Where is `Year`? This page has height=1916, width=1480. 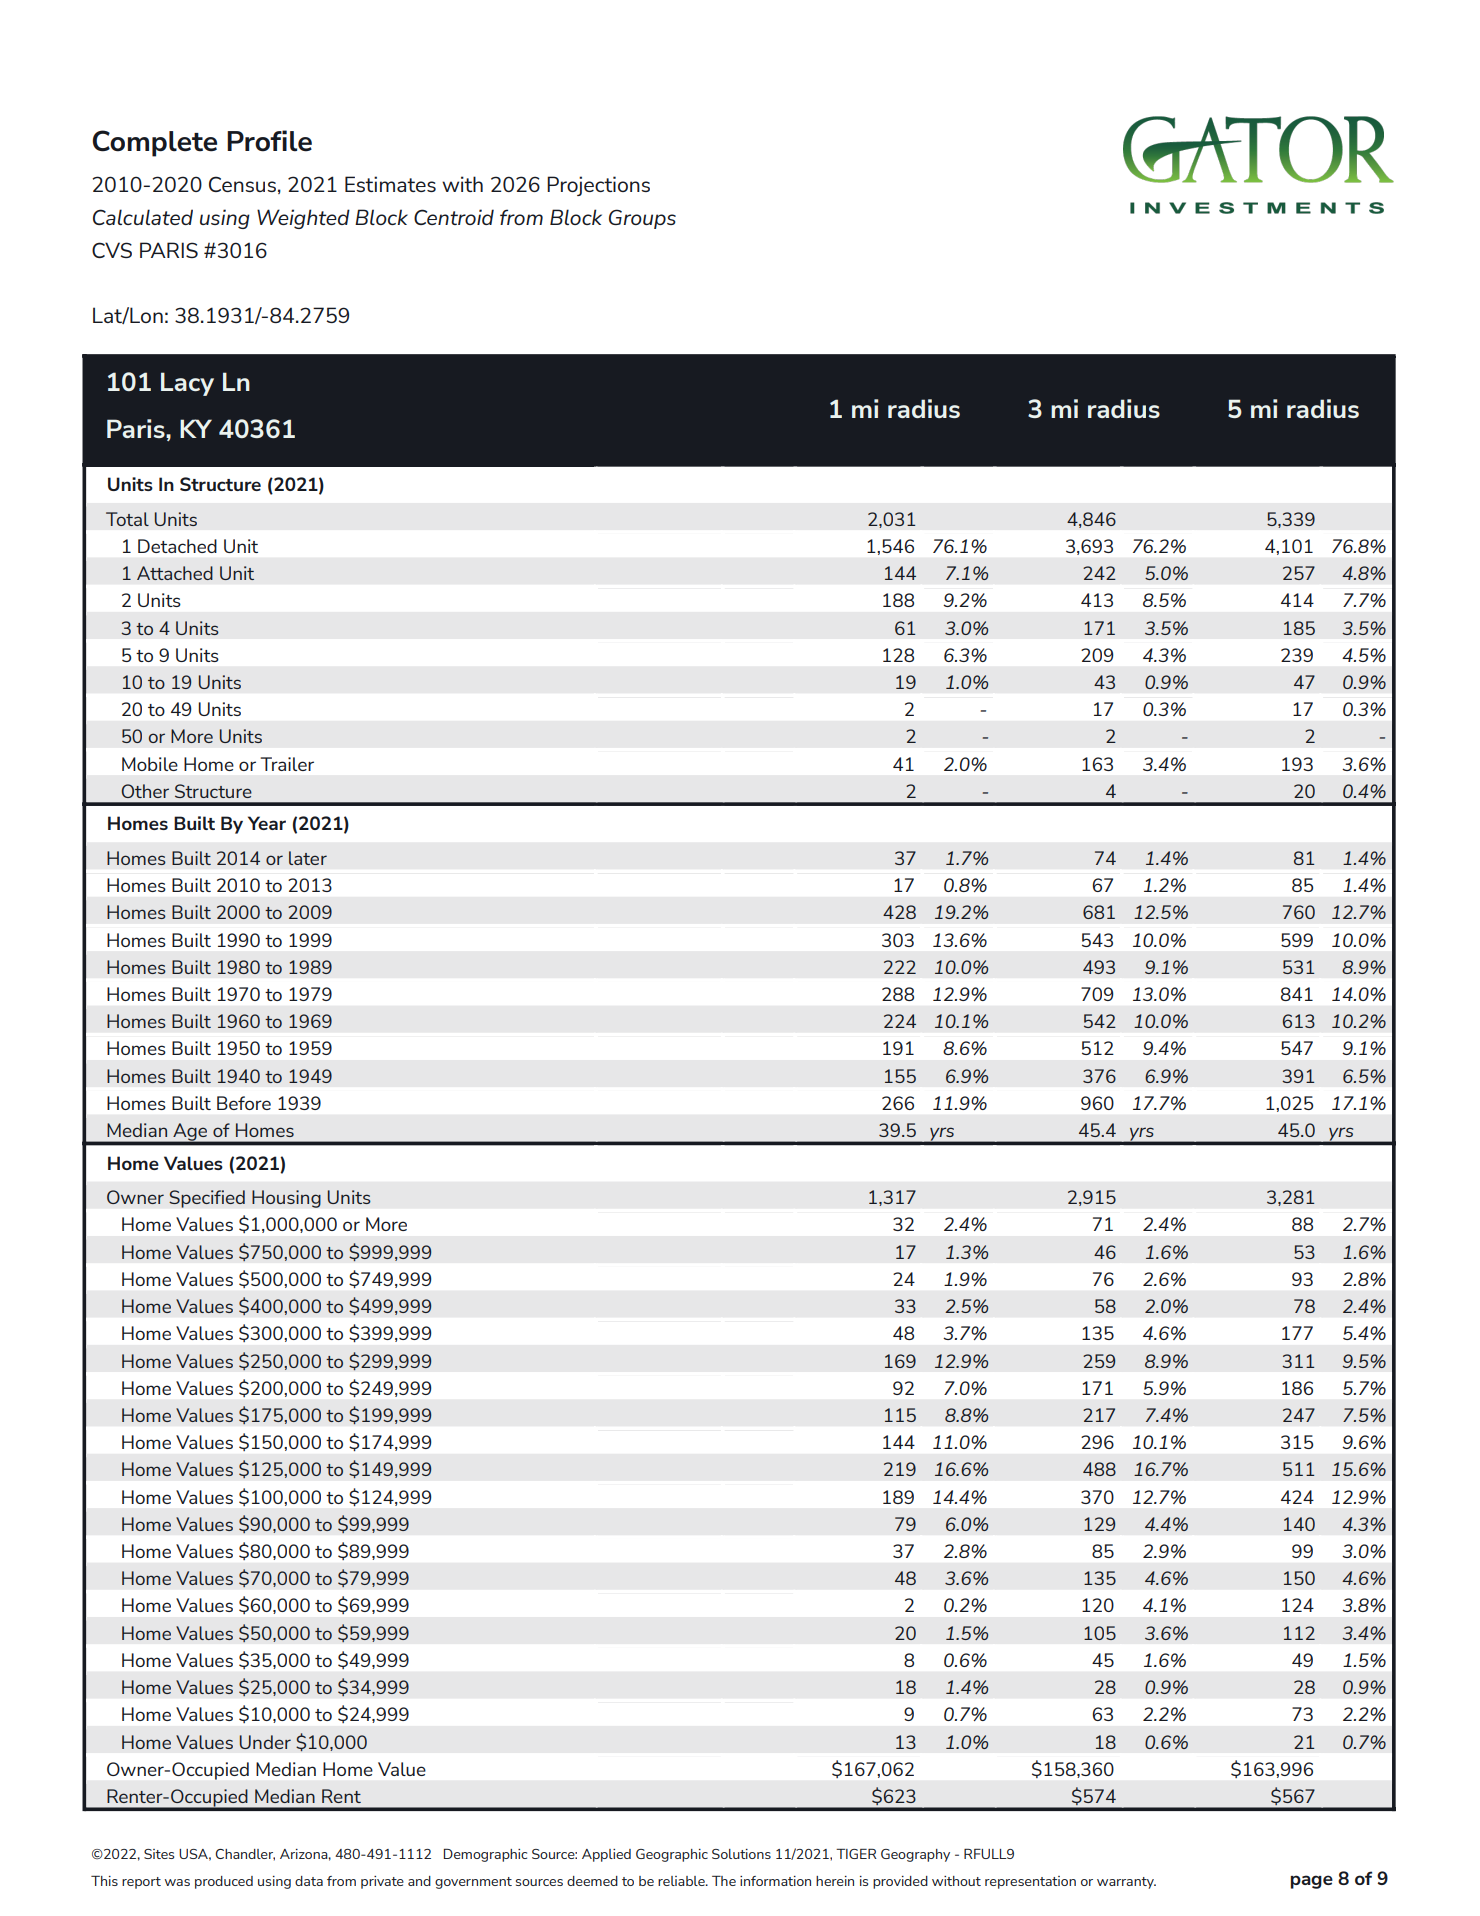 Year is located at coordinates (267, 823).
